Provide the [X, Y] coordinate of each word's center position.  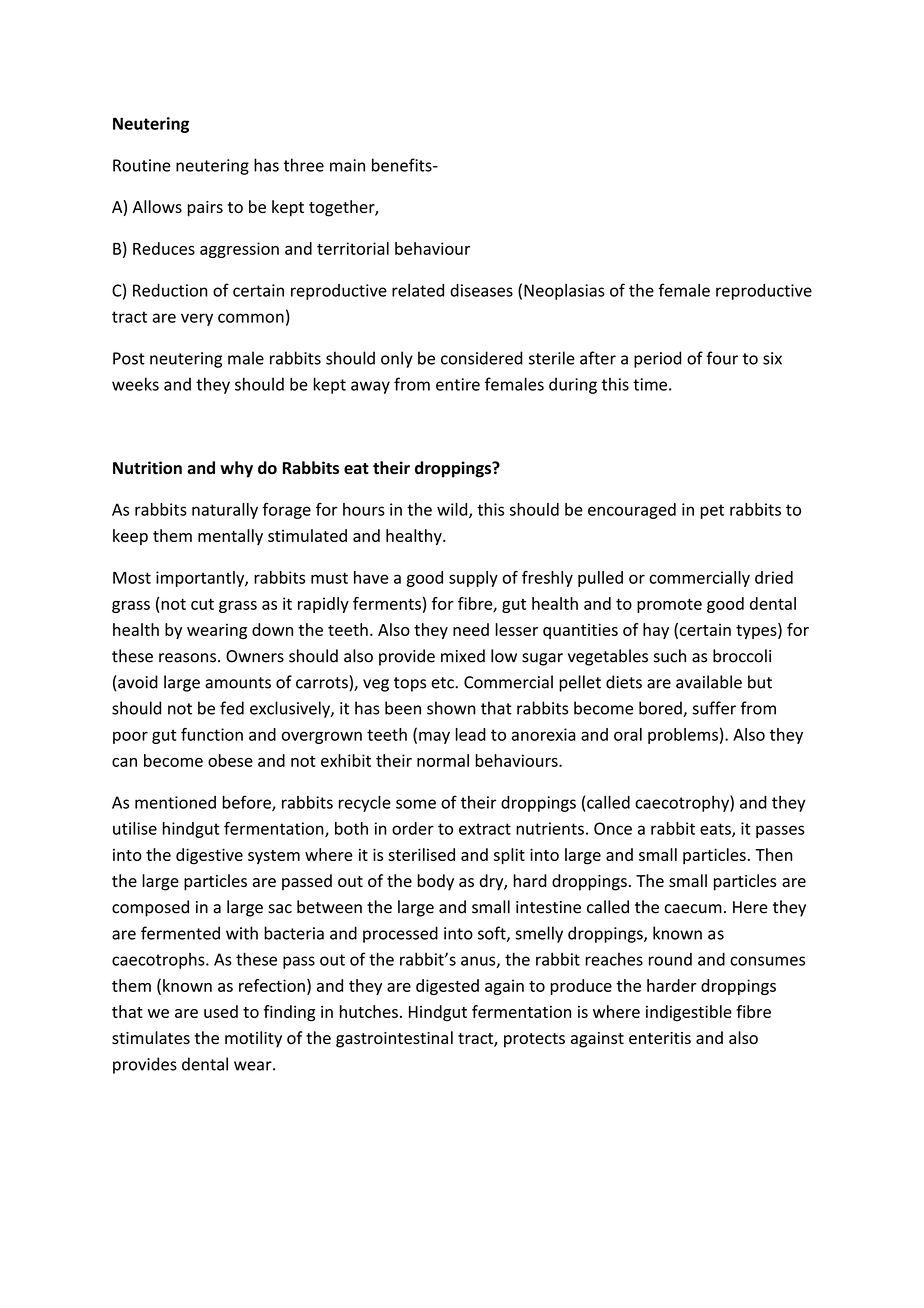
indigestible [689, 1013]
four [722, 358]
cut [202, 604]
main [347, 165]
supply [473, 579]
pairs [205, 209]
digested [447, 987]
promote [669, 605]
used [221, 1011]
